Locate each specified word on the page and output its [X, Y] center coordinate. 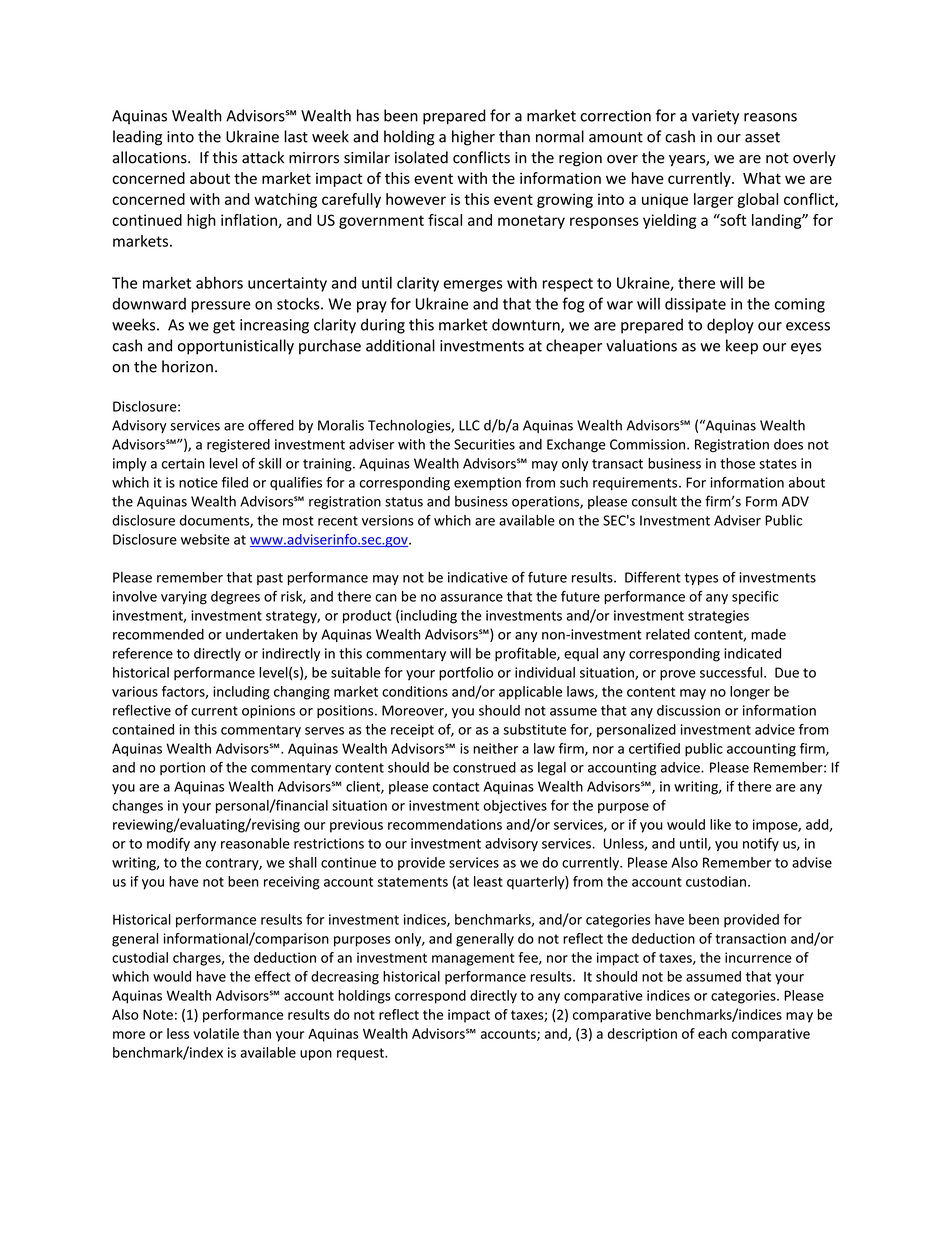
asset [762, 137]
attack [263, 157]
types [701, 579]
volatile [216, 1033]
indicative [478, 577]
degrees [235, 598]
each [712, 1033]
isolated [421, 157]
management [473, 959]
